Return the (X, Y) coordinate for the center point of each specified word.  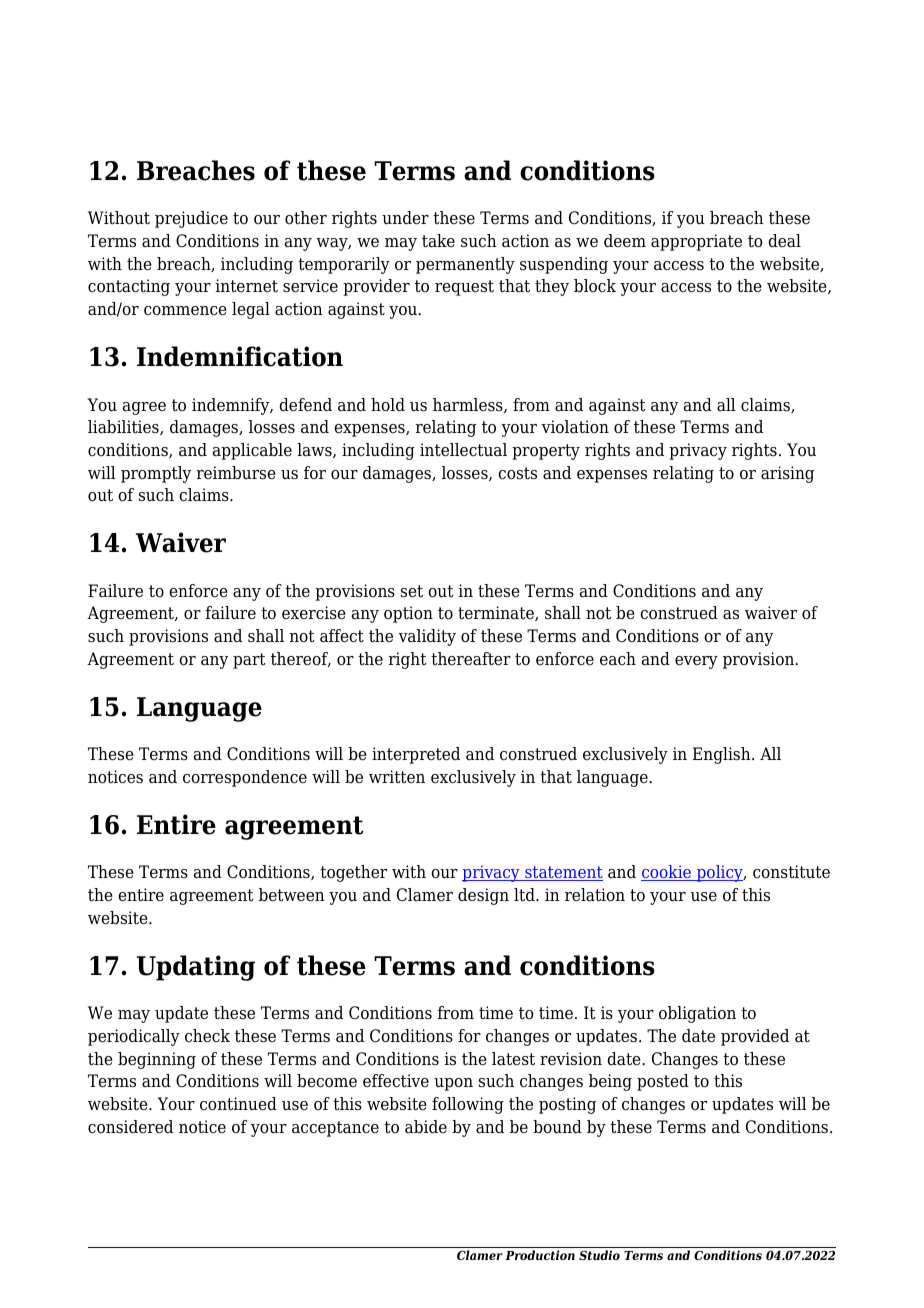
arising (787, 474)
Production (540, 1255)
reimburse (236, 473)
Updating (196, 968)
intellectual (463, 450)
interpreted (416, 755)
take (438, 241)
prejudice (191, 219)
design (483, 896)
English (723, 755)
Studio (599, 1255)
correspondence (245, 778)
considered (130, 1127)
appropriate (696, 242)
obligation (697, 1014)
